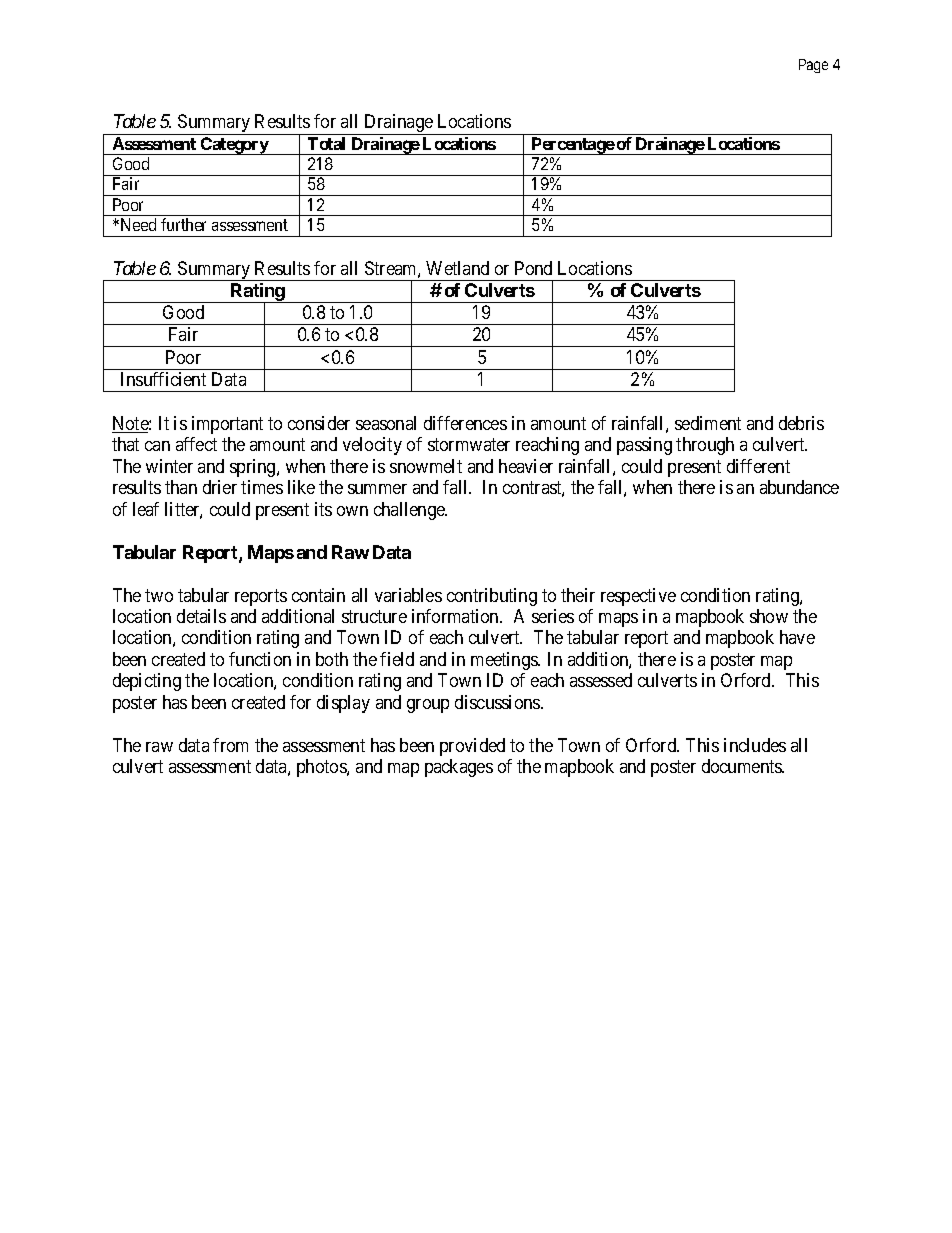  I want to click on important, so click(227, 425).
